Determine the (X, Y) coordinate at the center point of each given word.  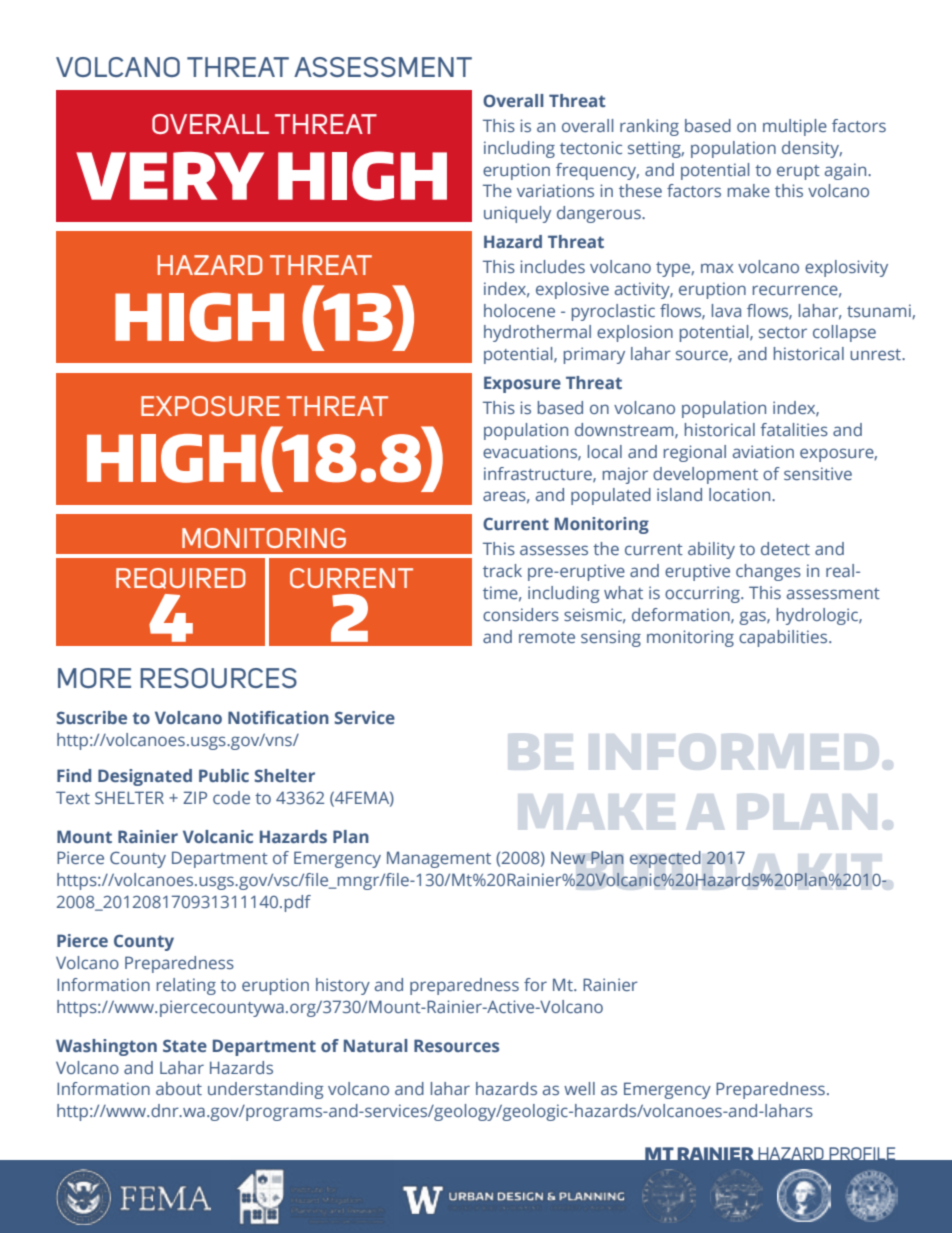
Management (439, 859)
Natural (376, 1045)
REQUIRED (181, 578)
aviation (763, 451)
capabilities (784, 638)
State (185, 1045)
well (579, 1088)
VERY (170, 176)
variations (555, 190)
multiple (795, 127)
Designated (145, 777)
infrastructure (539, 474)
